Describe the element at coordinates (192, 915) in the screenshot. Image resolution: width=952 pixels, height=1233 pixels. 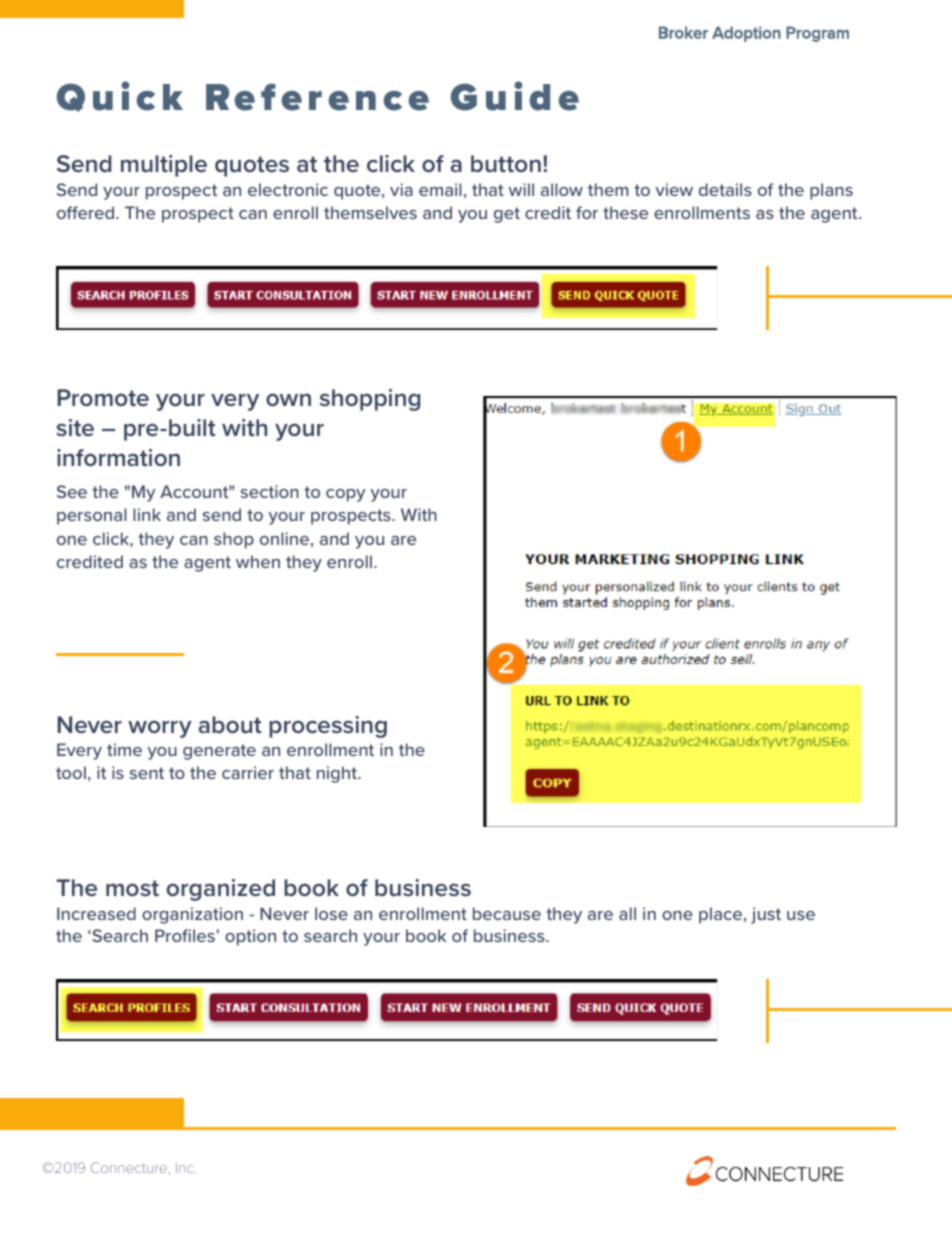
I see `organization` at that location.
